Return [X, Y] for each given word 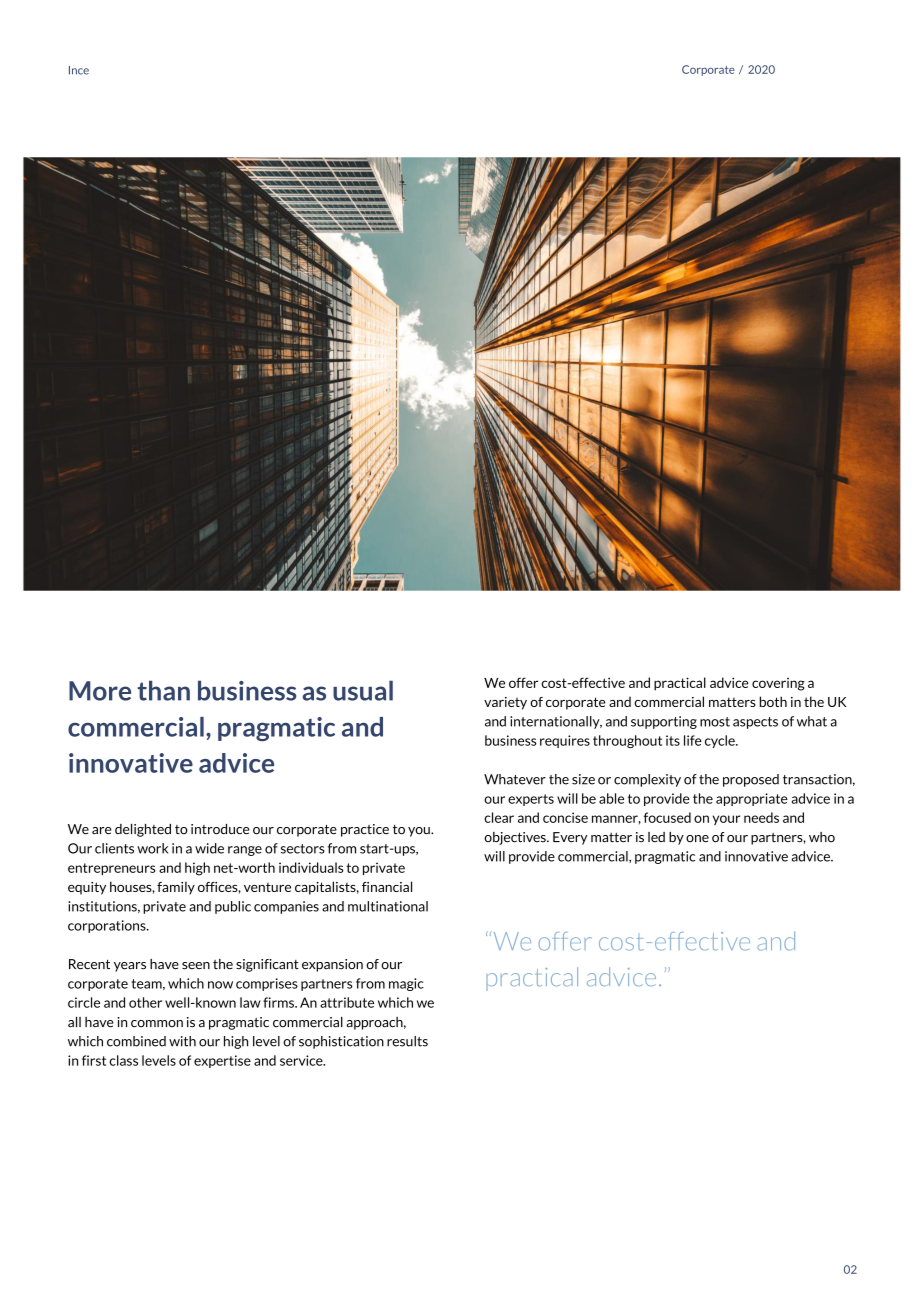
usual [363, 690]
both [773, 701]
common [157, 1024]
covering [778, 684]
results [407, 1041]
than [163, 690]
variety [505, 703]
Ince [79, 70]
